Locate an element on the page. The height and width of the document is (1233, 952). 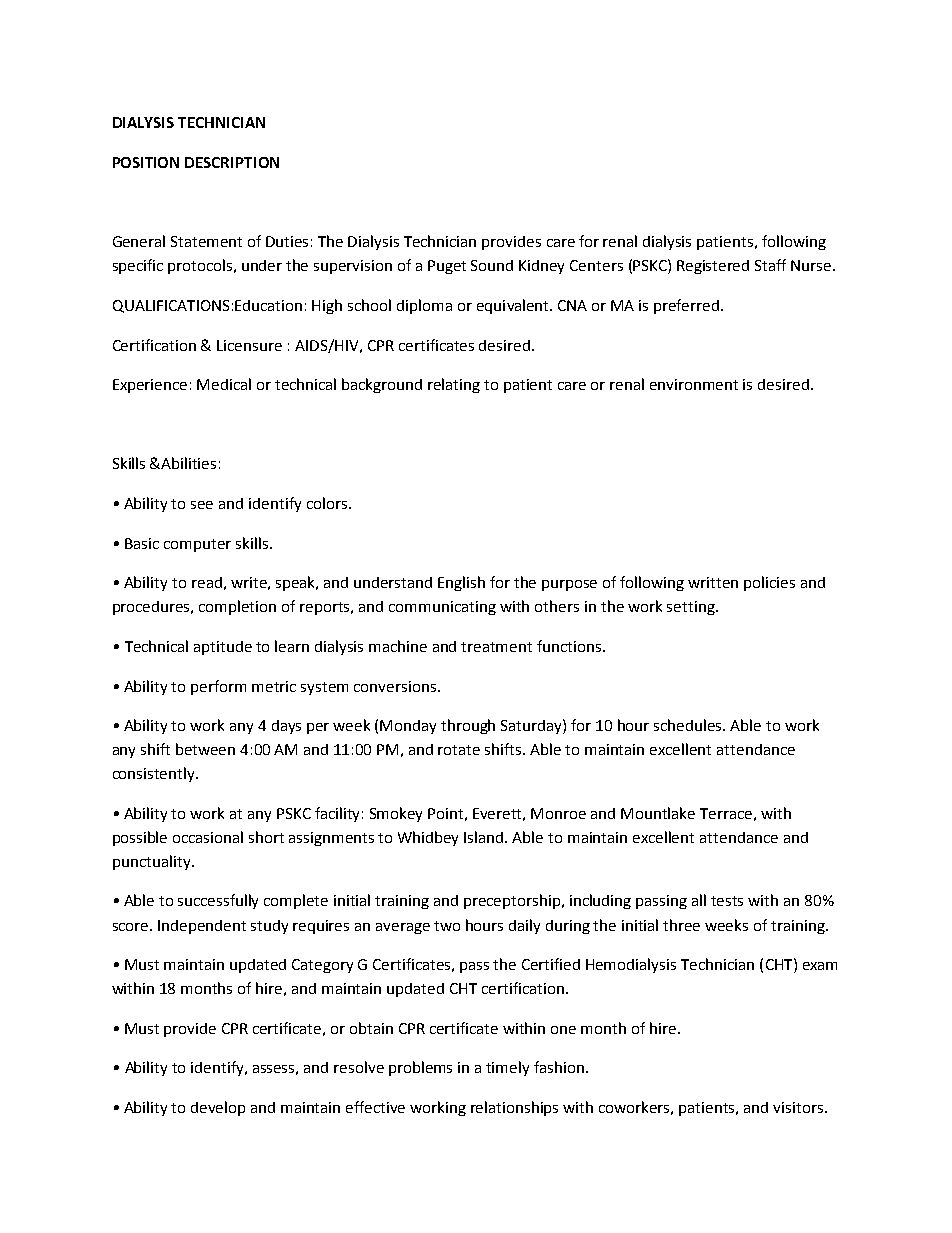
relating is located at coordinates (454, 385).
